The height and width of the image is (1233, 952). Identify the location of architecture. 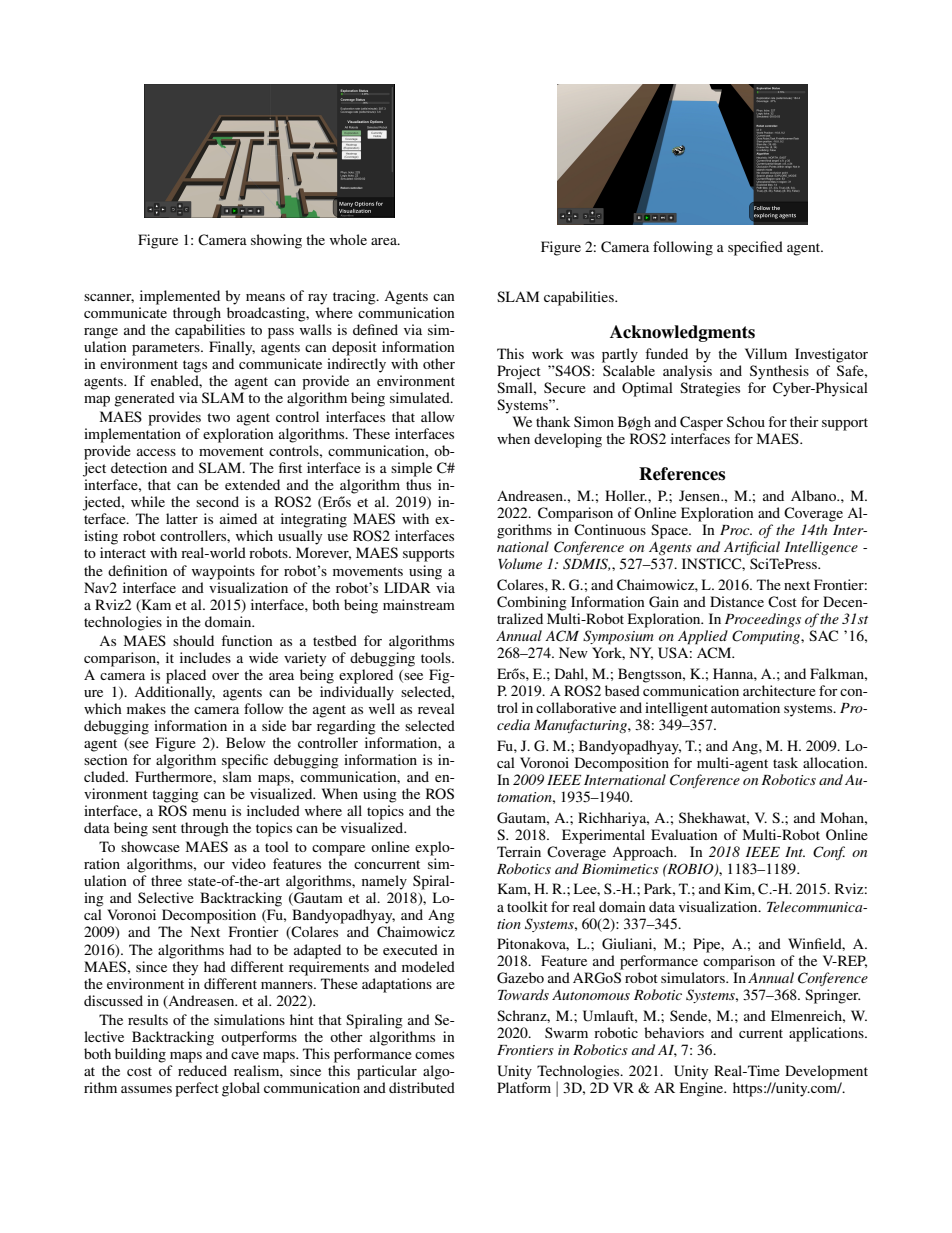
(779, 690).
